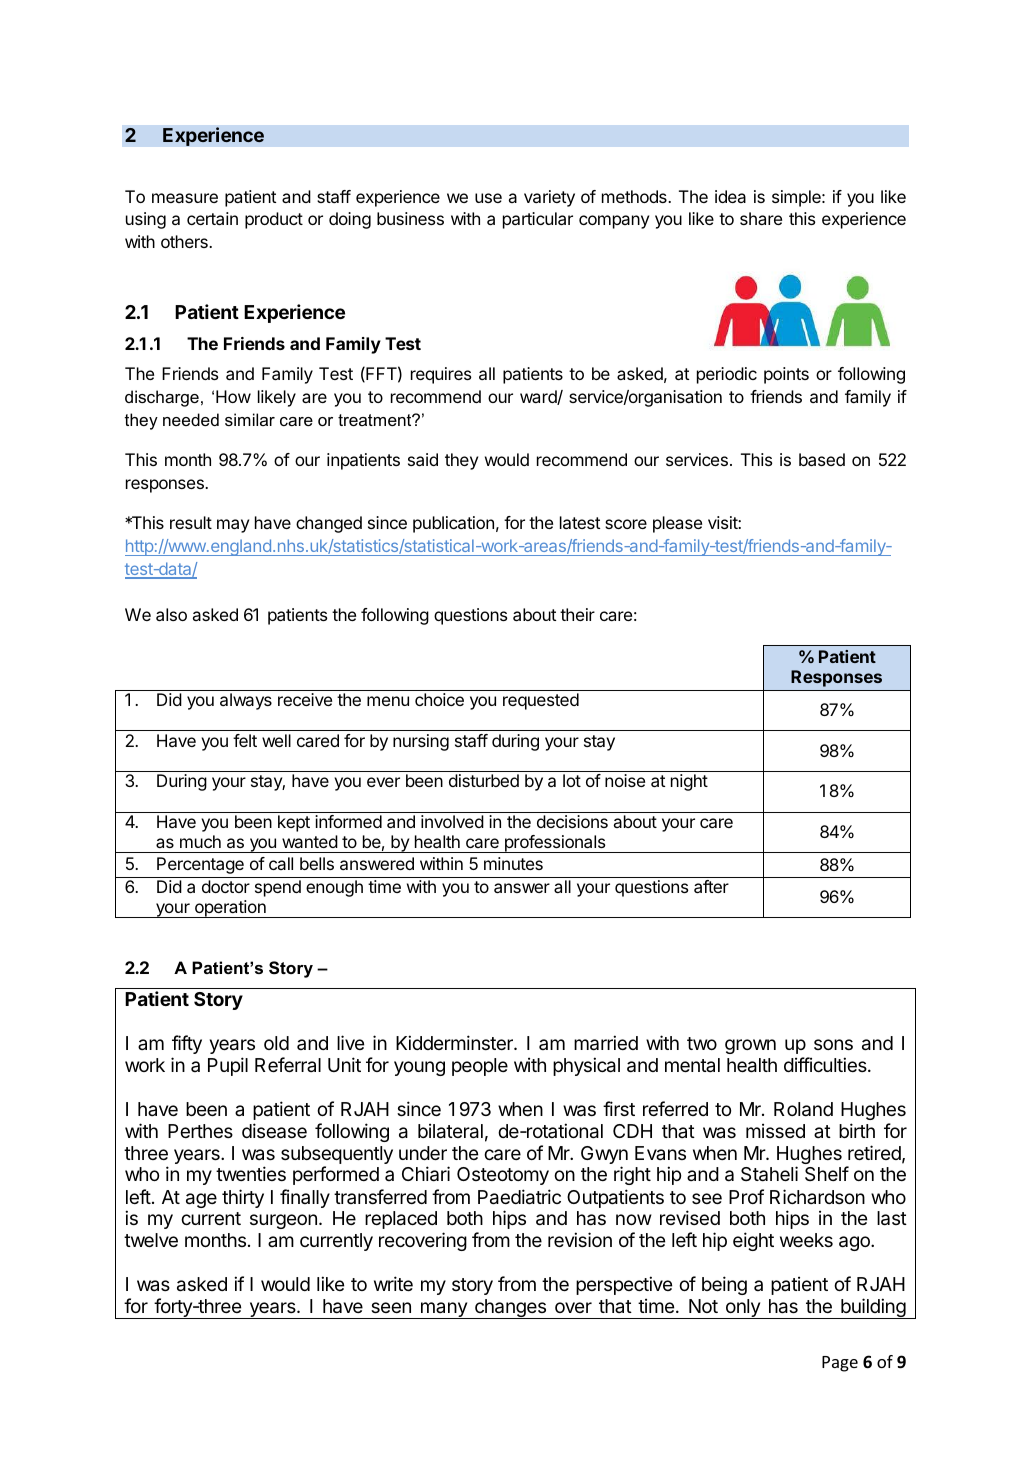 The width and height of the screenshot is (1031, 1458). What do you see at coordinates (453, 524) in the screenshot?
I see `publication` at bounding box center [453, 524].
